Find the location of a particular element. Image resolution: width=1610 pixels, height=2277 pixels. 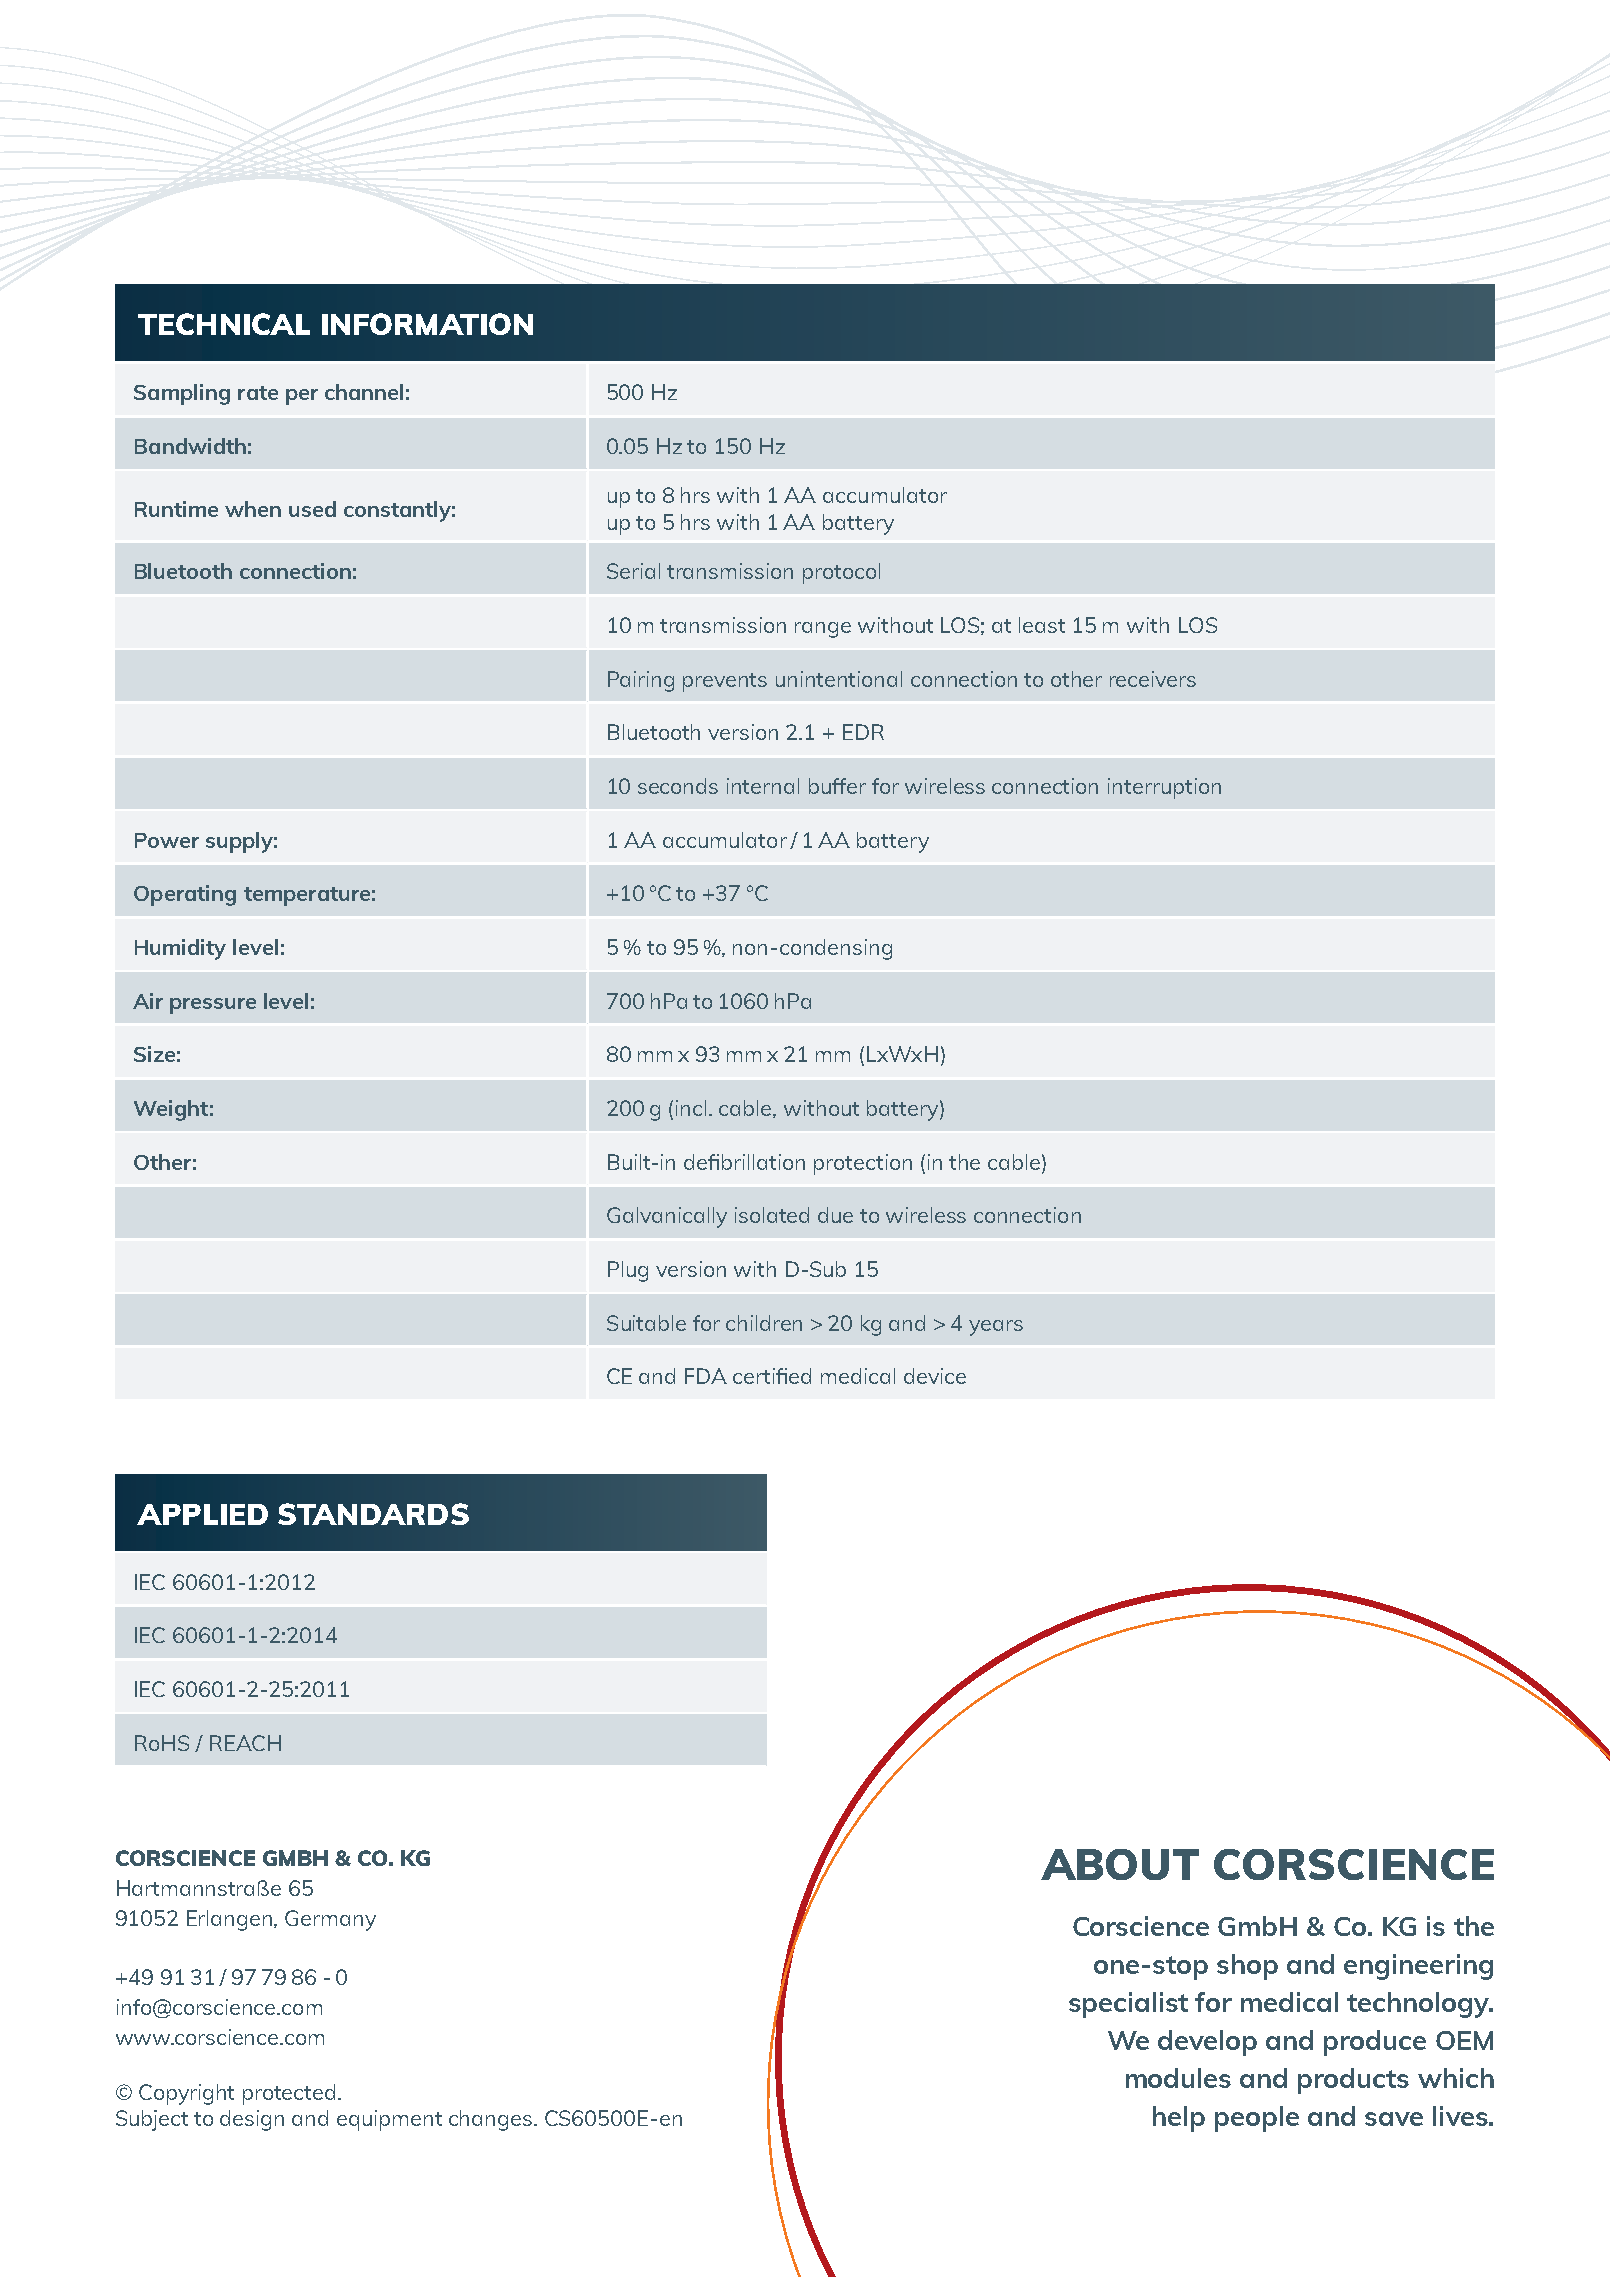

protocol is located at coordinates (841, 573).
